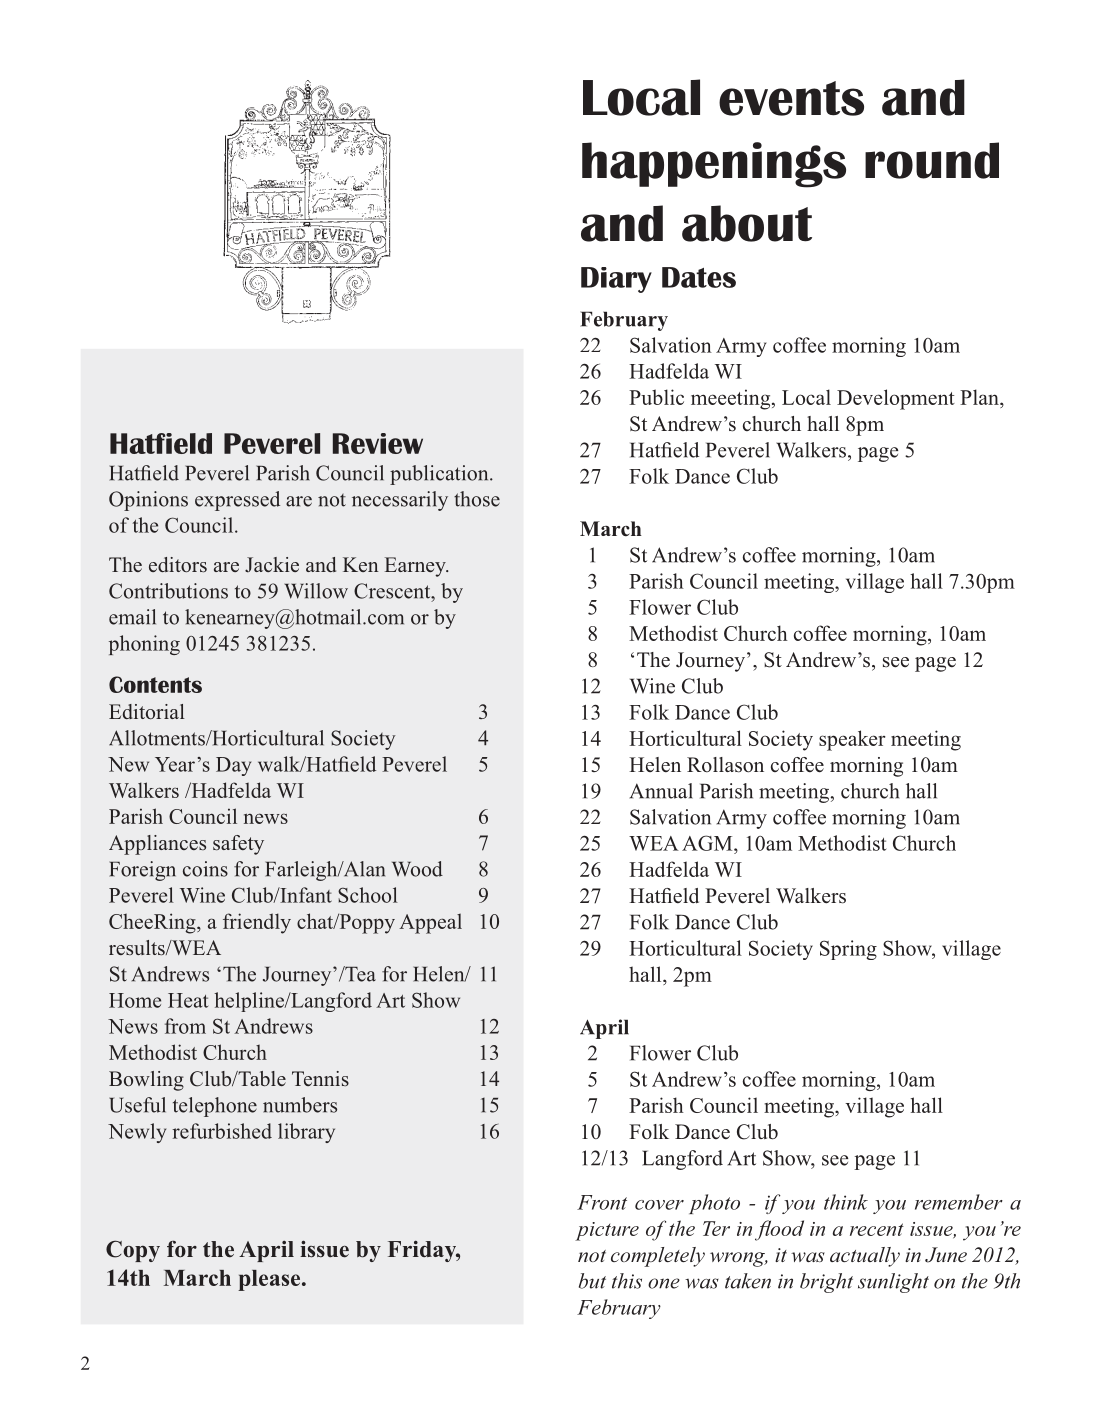 The width and height of the image is (1104, 1405). Describe the element at coordinates (932, 160) in the image. I see `round` at that location.
